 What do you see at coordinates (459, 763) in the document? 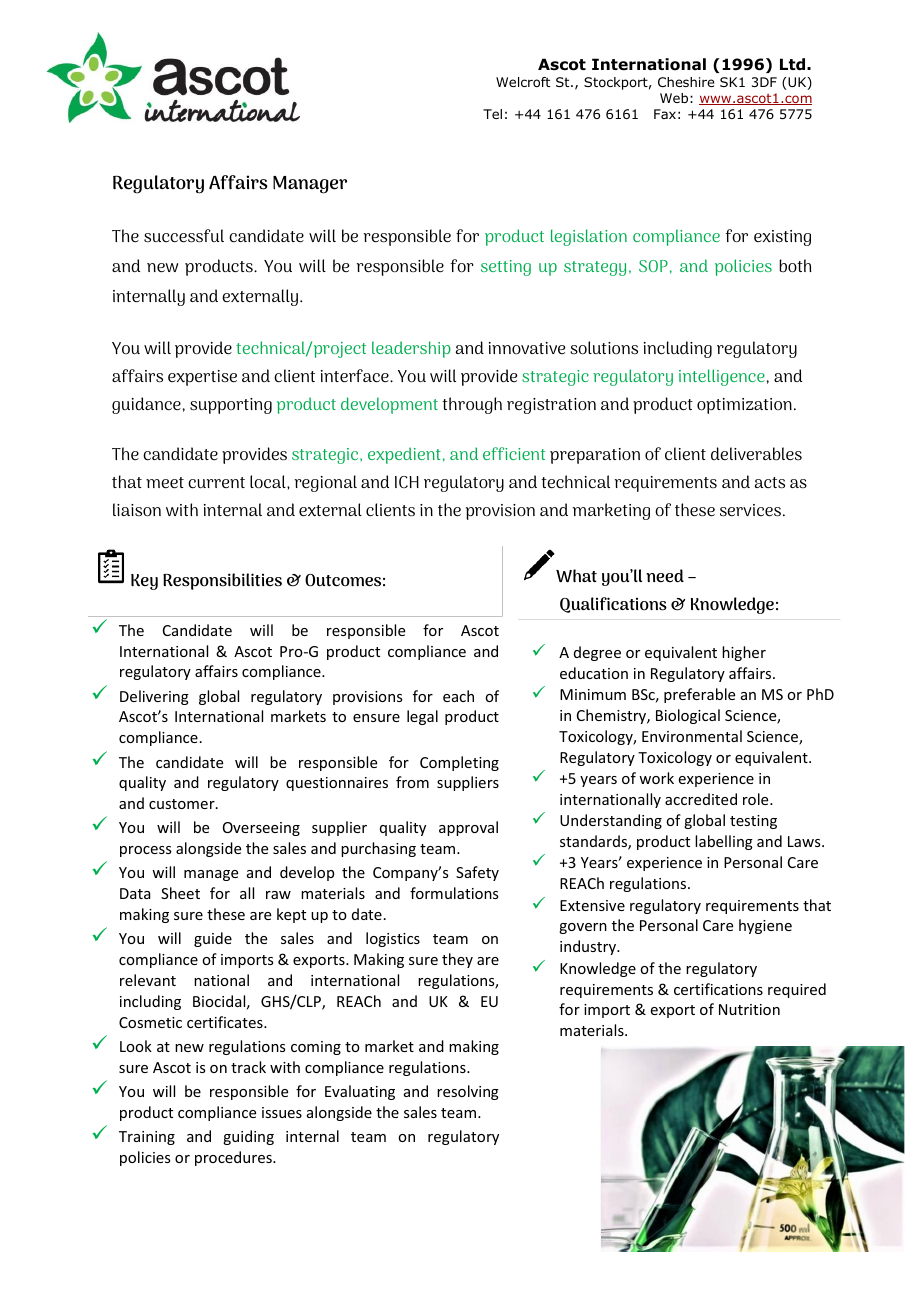
I see `Completing` at bounding box center [459, 763].
